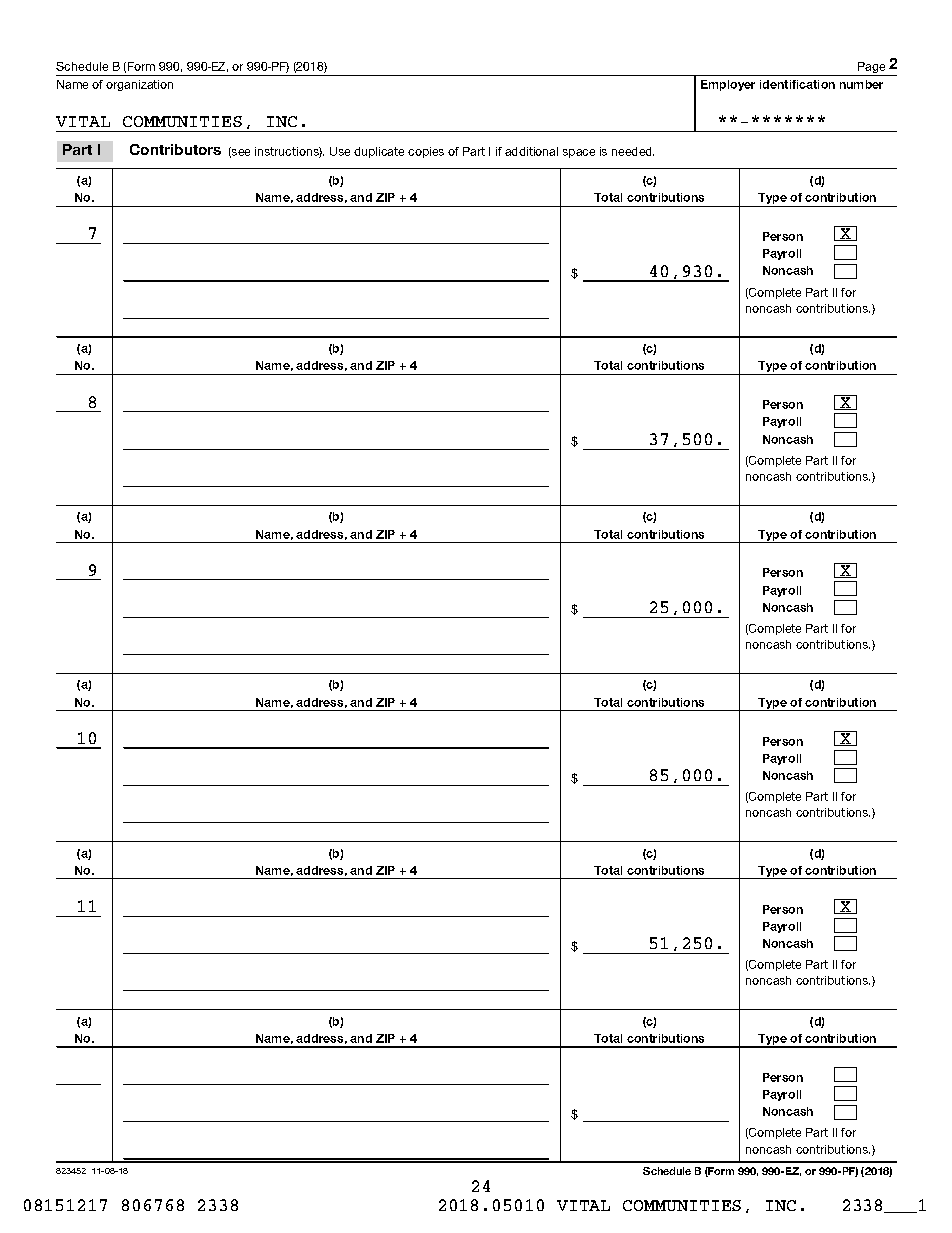  What do you see at coordinates (861, 84) in the document?
I see `number` at bounding box center [861, 84].
